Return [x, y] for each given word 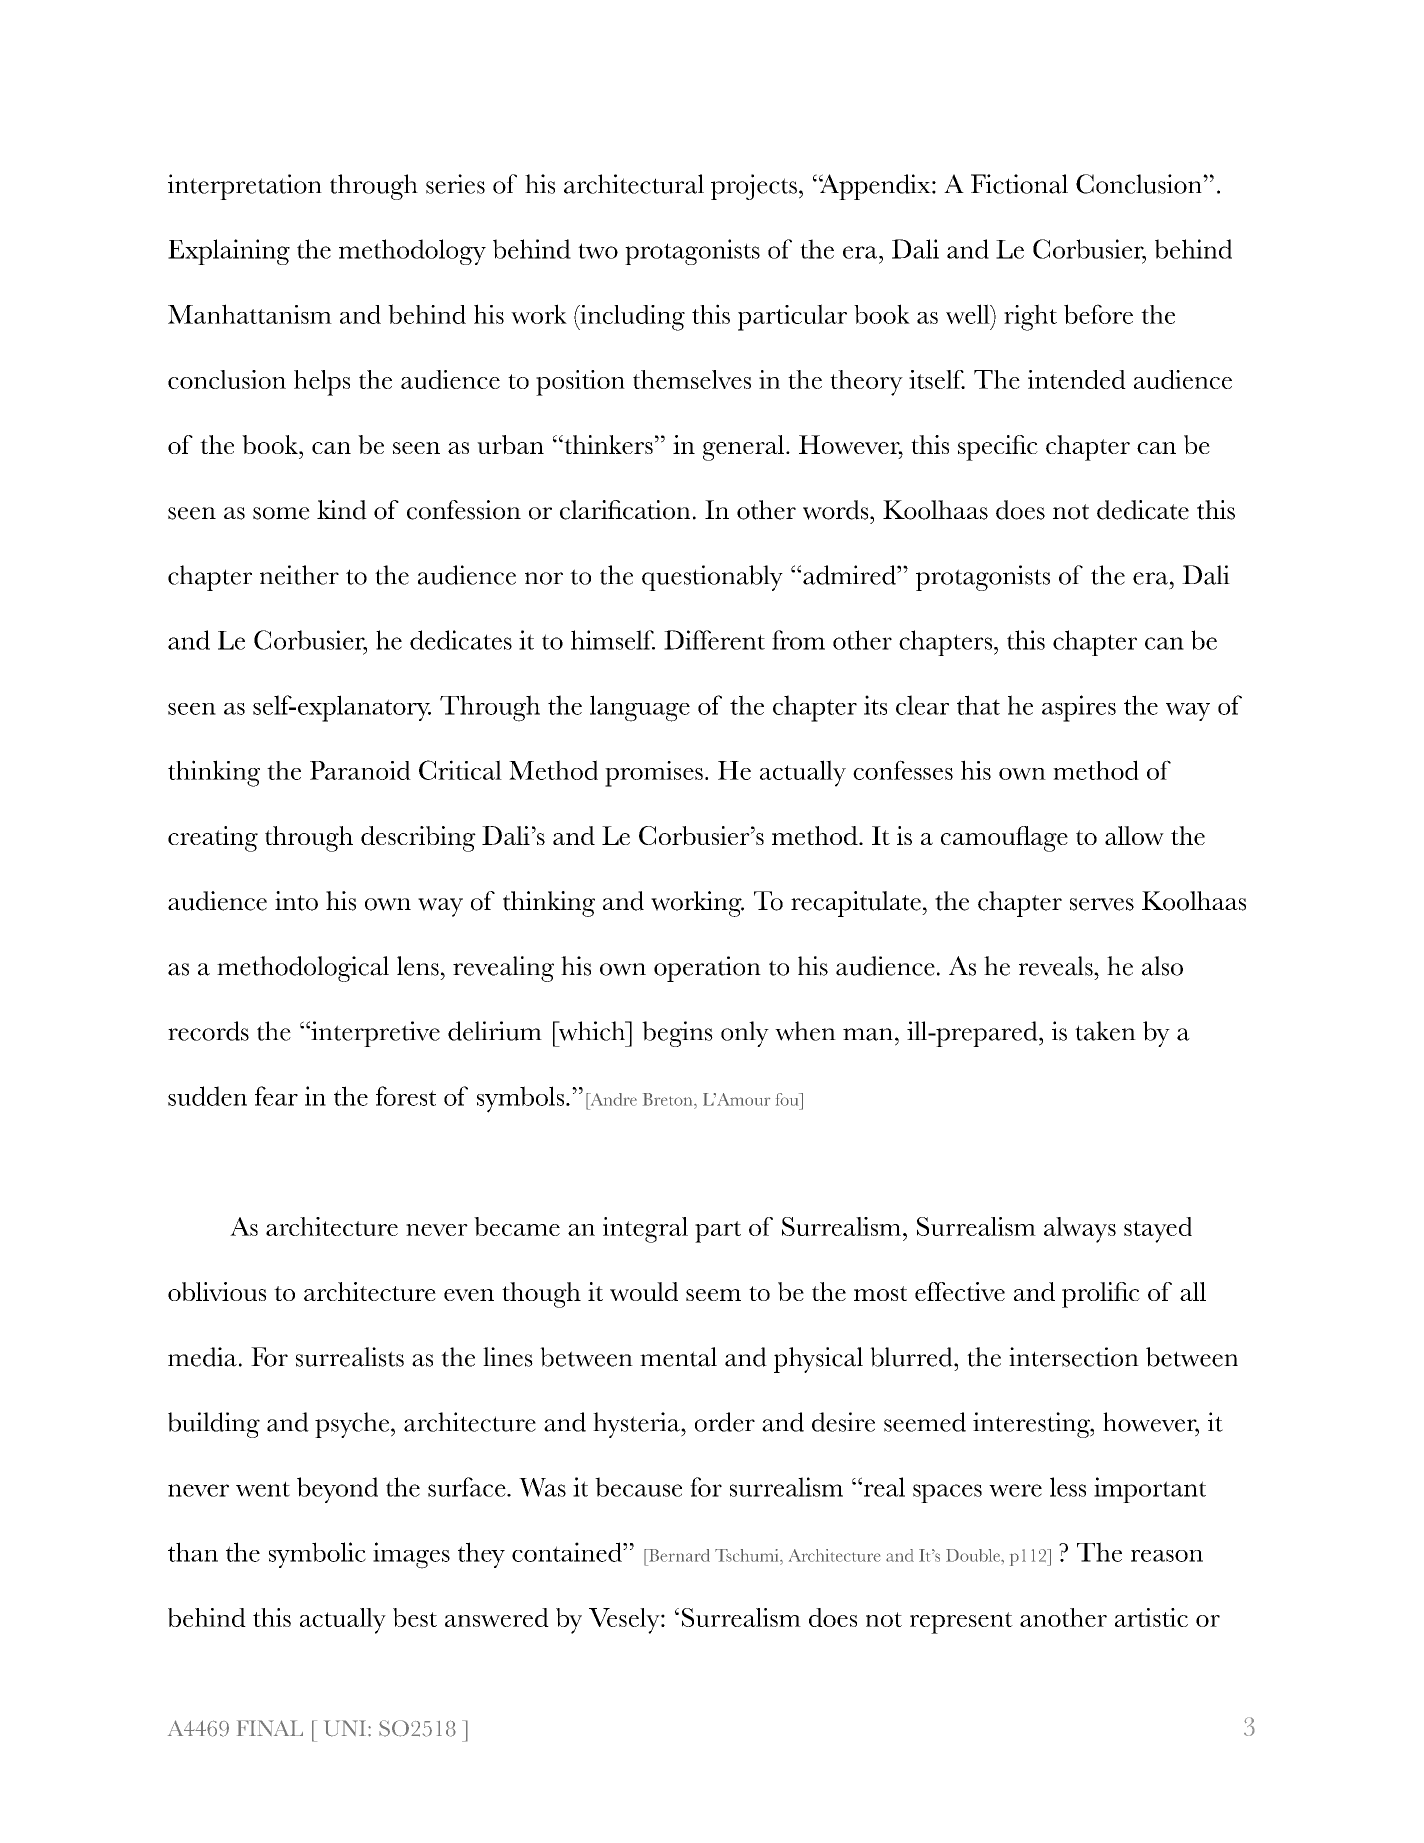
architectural [634, 184]
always [1080, 1230]
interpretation [245, 187]
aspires [1079, 708]
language [640, 708]
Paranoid [360, 770]
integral [645, 1230]
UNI [345, 1728]
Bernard [678, 1555]
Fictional [1019, 184]
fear [276, 1096]
